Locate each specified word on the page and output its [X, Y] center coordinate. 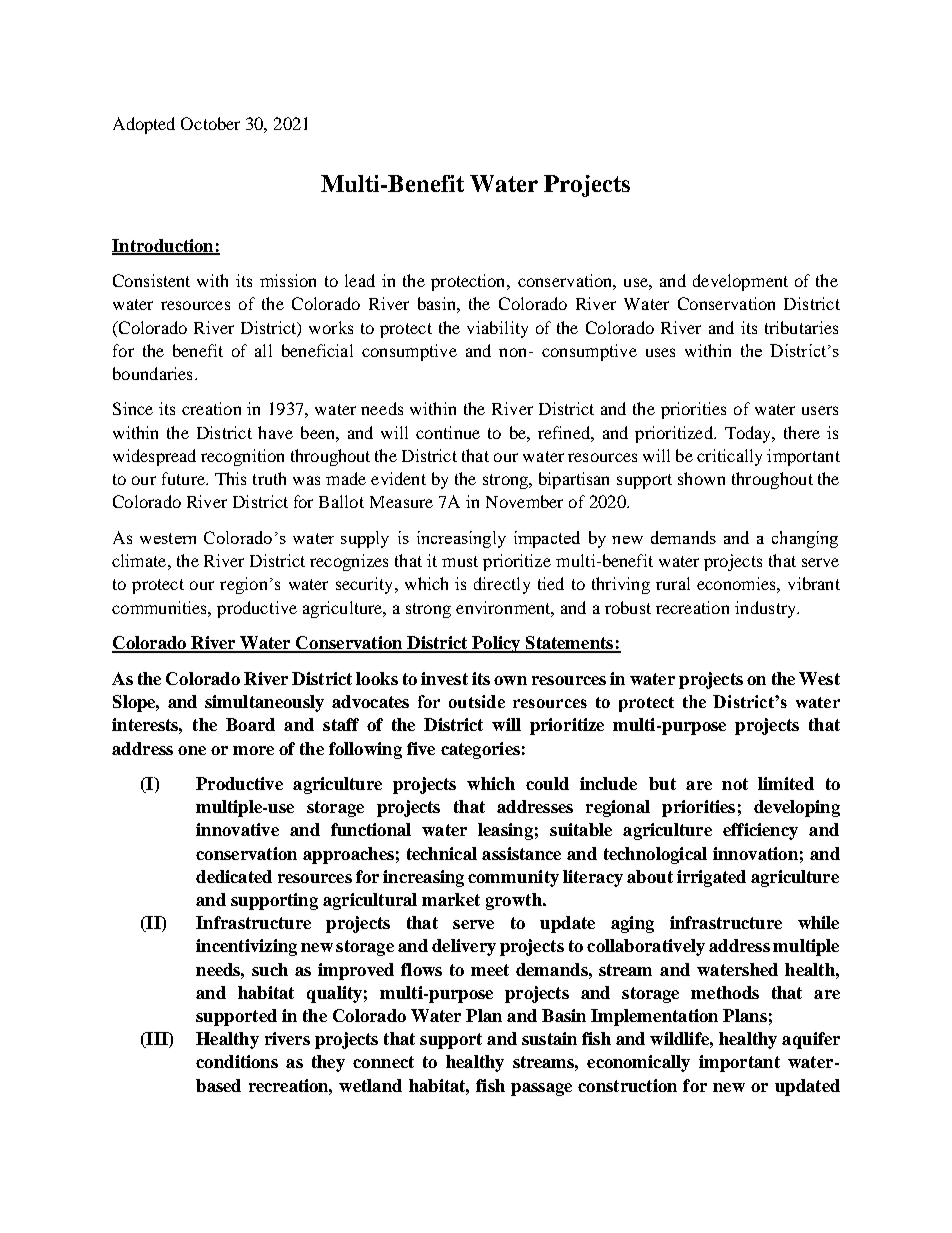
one [192, 750]
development [740, 282]
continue [448, 432]
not [735, 784]
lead [360, 280]
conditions [237, 1061]
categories [480, 750]
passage [541, 1089]
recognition [242, 457]
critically [729, 457]
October [210, 123]
